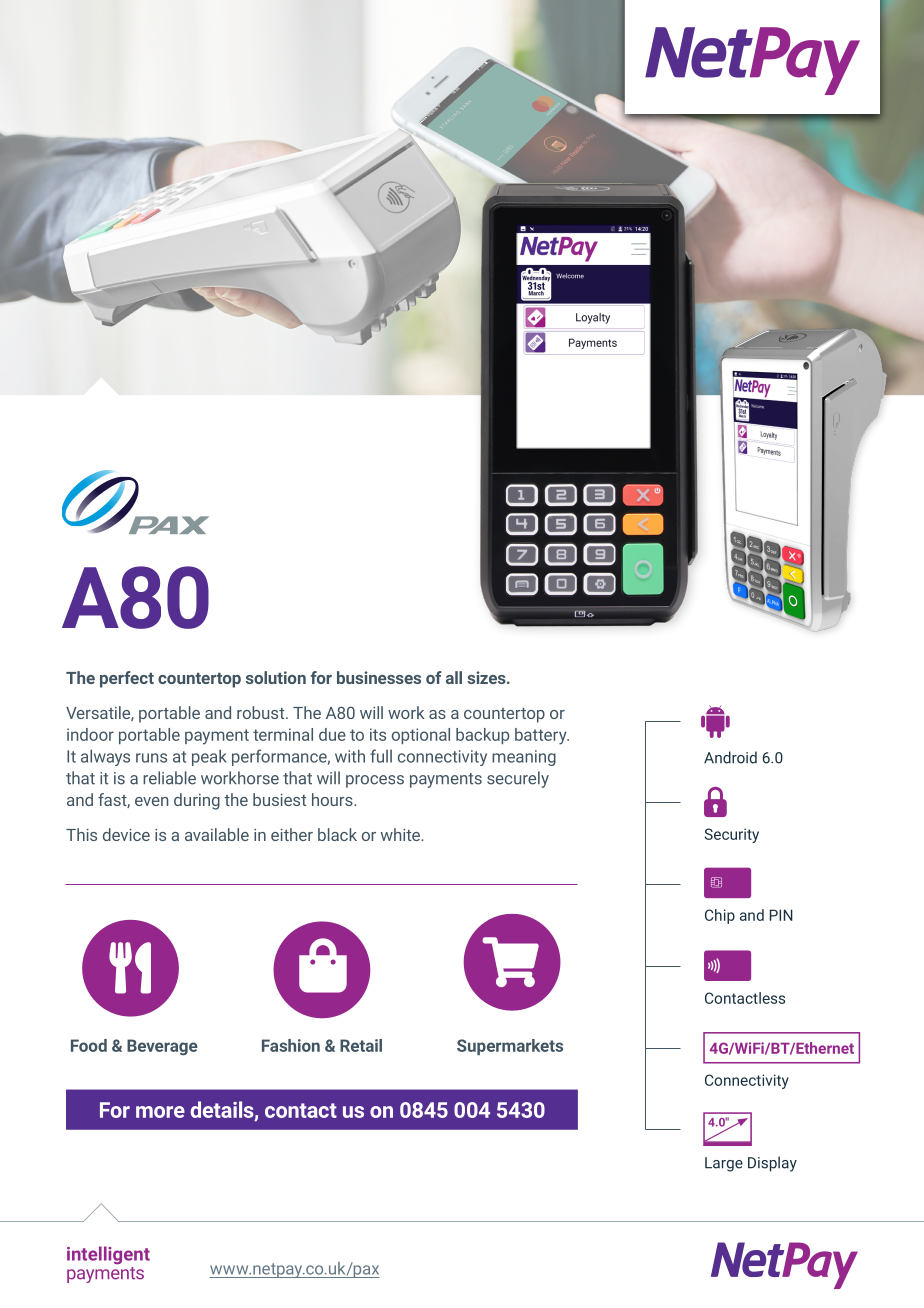 The width and height of the page is (924, 1308). What do you see at coordinates (162, 1047) in the page?
I see `Beverage` at bounding box center [162, 1047].
